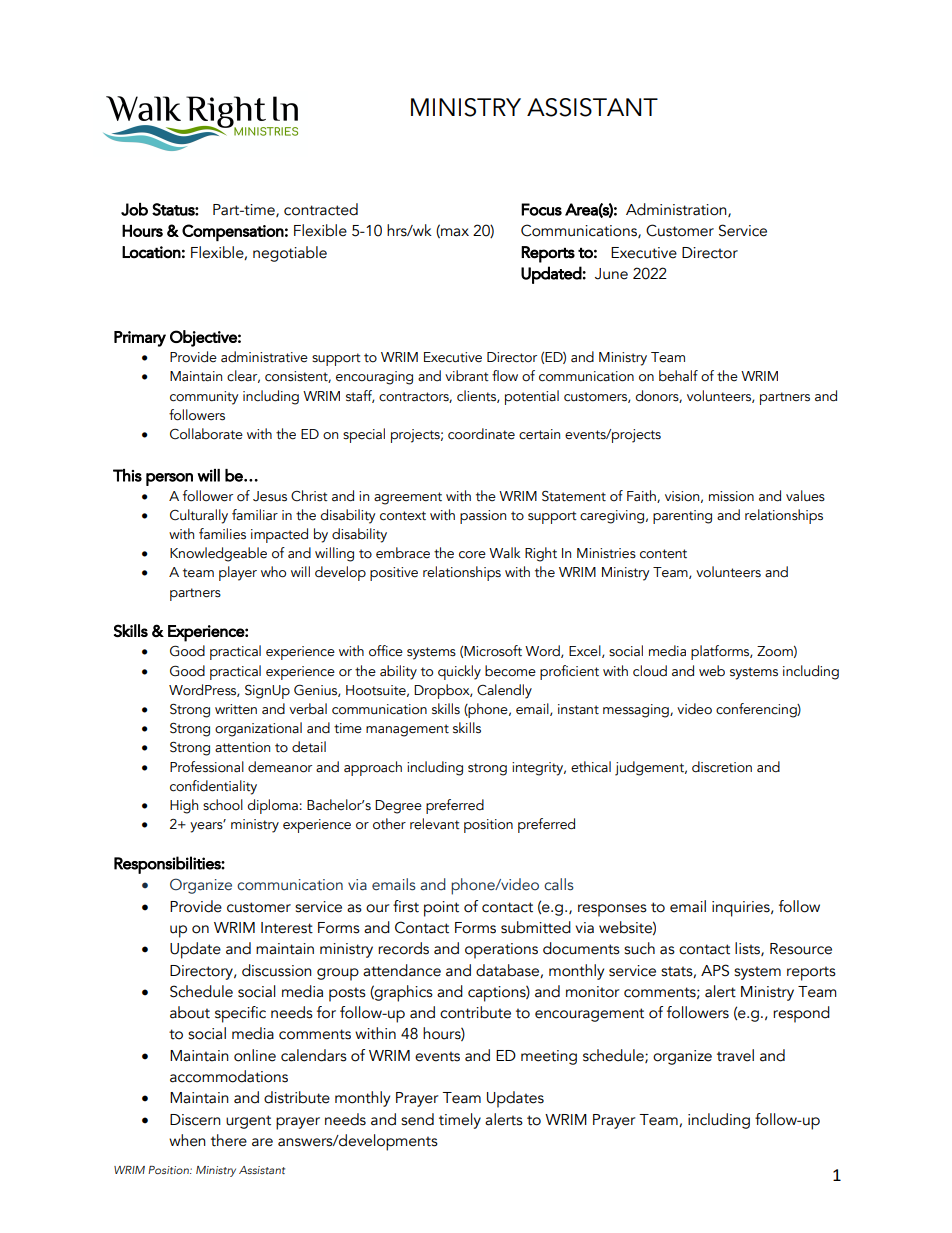  What do you see at coordinates (682, 517) in the screenshot?
I see `parenting` at bounding box center [682, 517].
